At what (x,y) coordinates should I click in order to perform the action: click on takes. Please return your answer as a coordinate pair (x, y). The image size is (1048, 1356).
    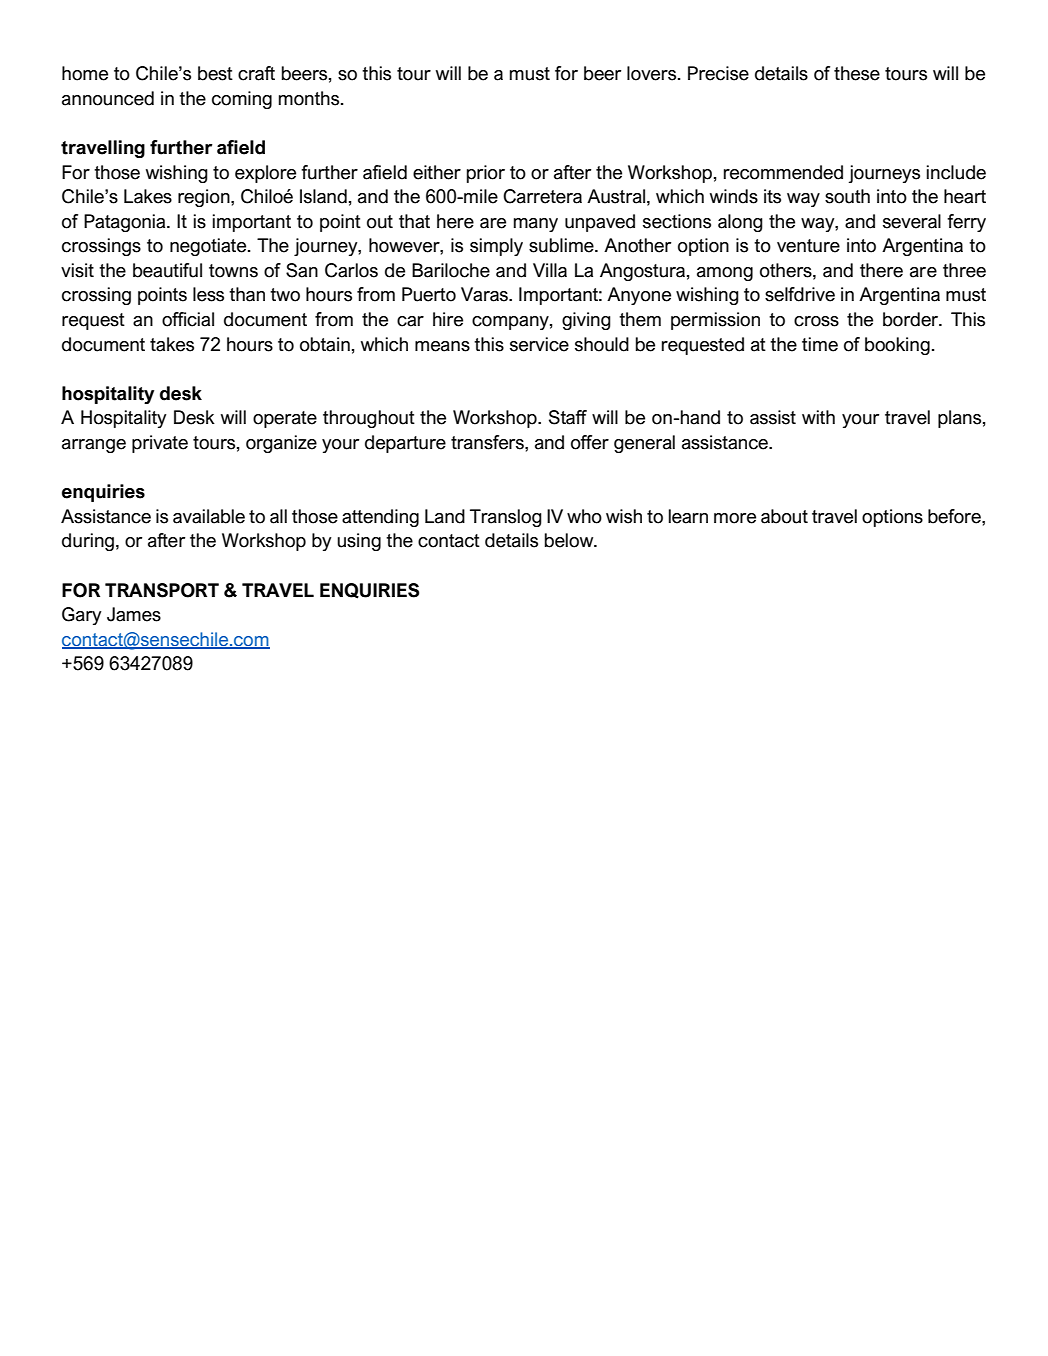
    Looking at the image, I should click on (172, 344).
